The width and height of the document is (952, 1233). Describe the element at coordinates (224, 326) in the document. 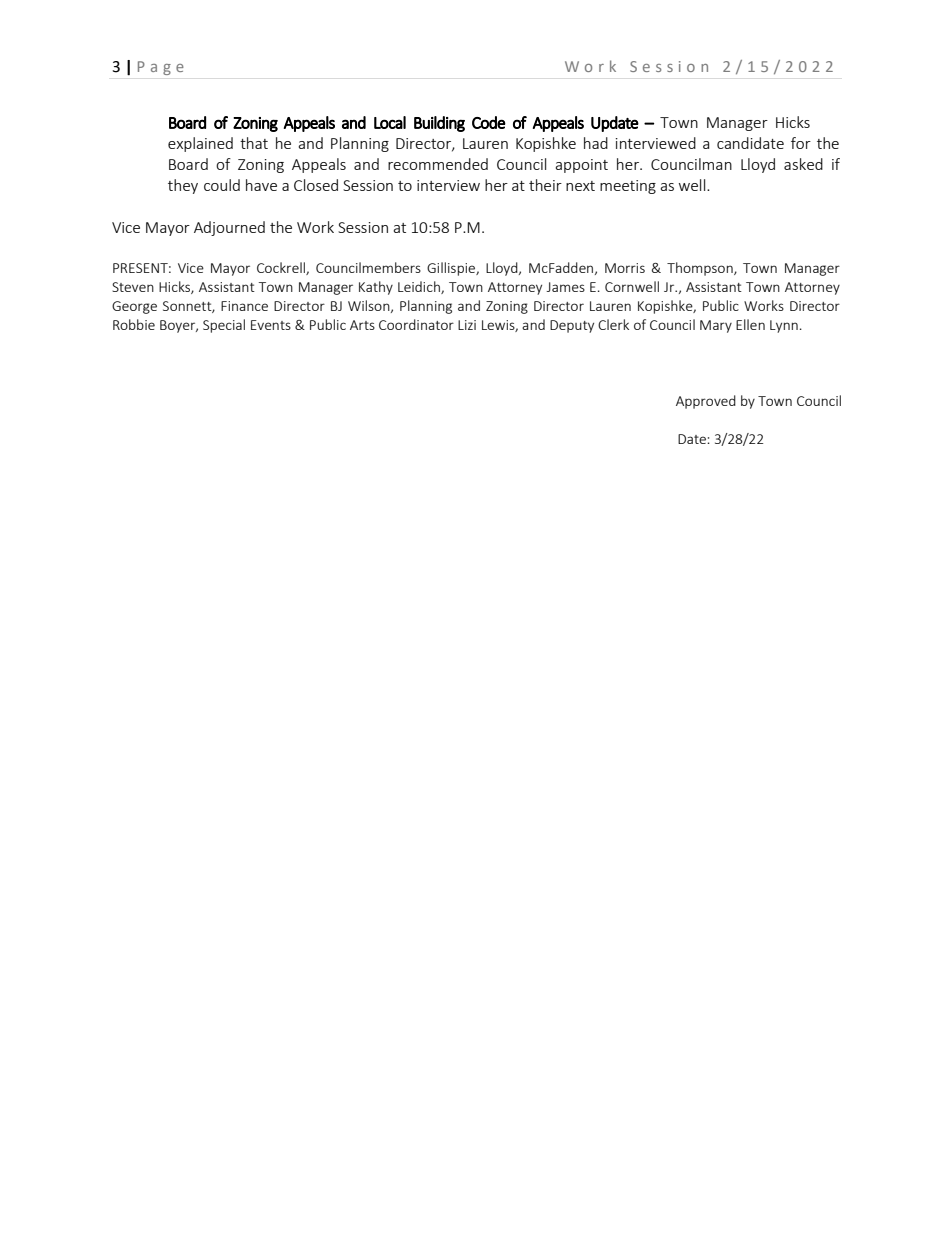

I see `Special` at that location.
